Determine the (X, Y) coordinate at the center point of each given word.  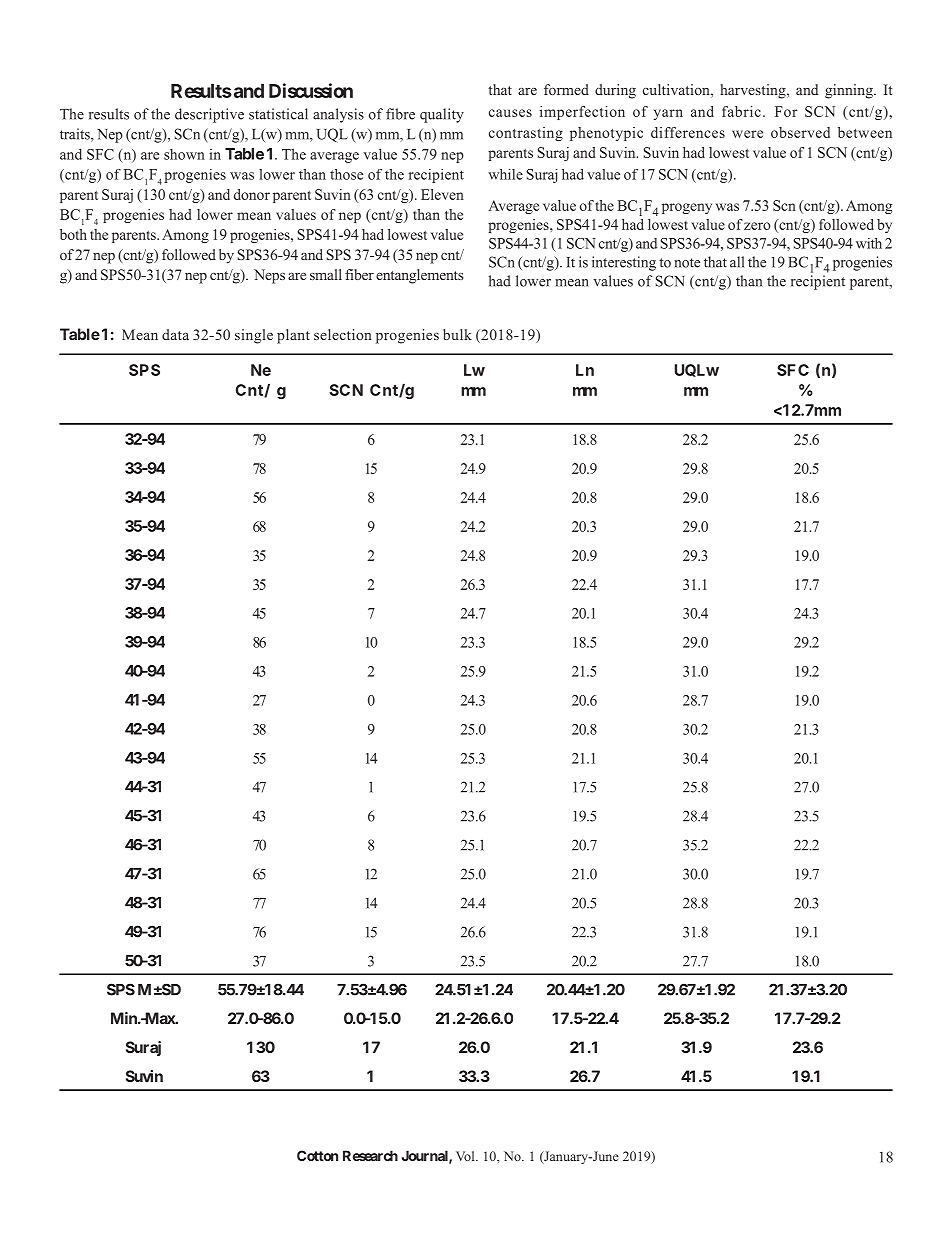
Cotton (317, 1155)
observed (800, 132)
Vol (466, 1156)
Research (370, 1155)
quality (442, 115)
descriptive (209, 115)
